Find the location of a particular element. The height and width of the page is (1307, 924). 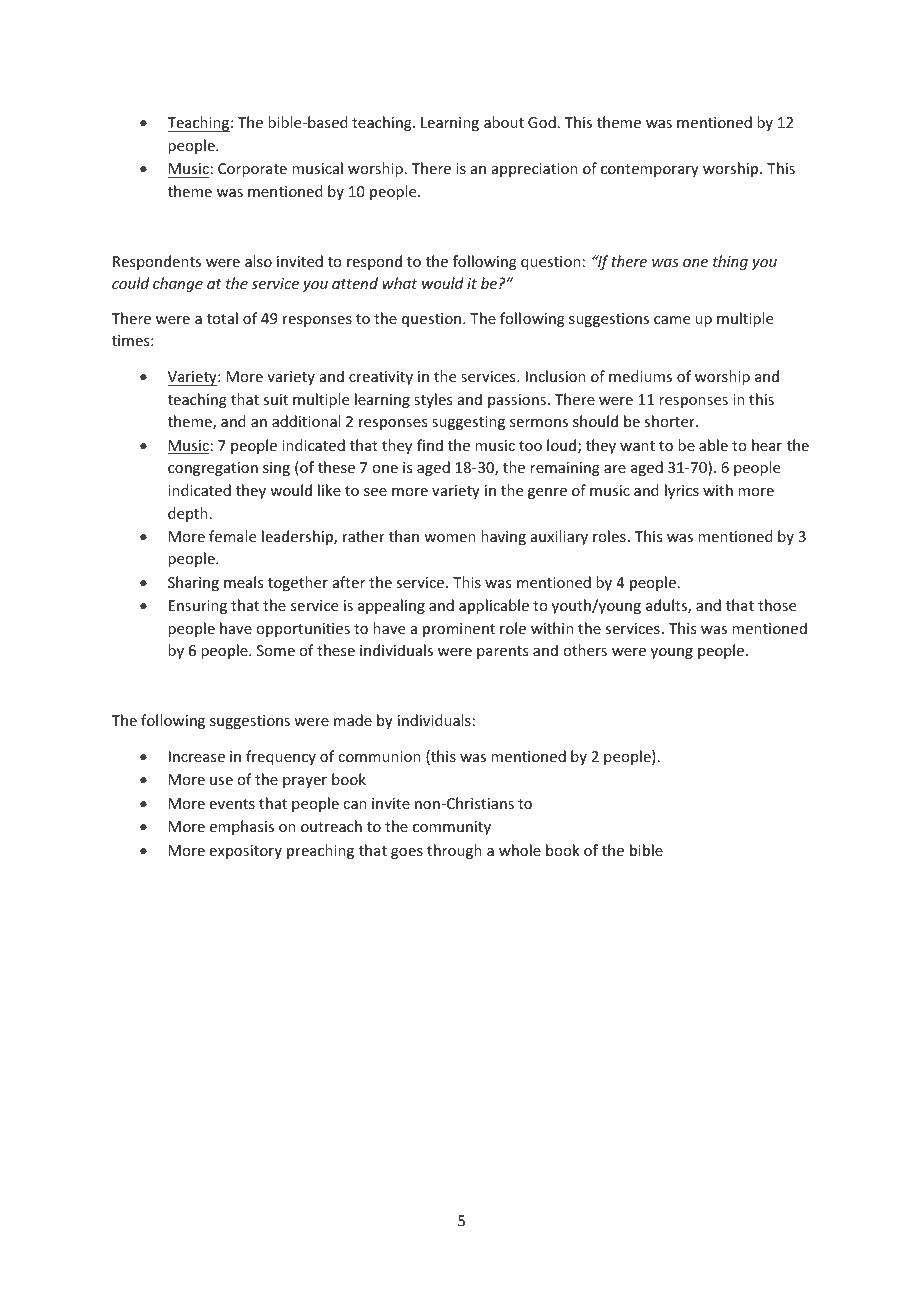

others is located at coordinates (585, 650).
